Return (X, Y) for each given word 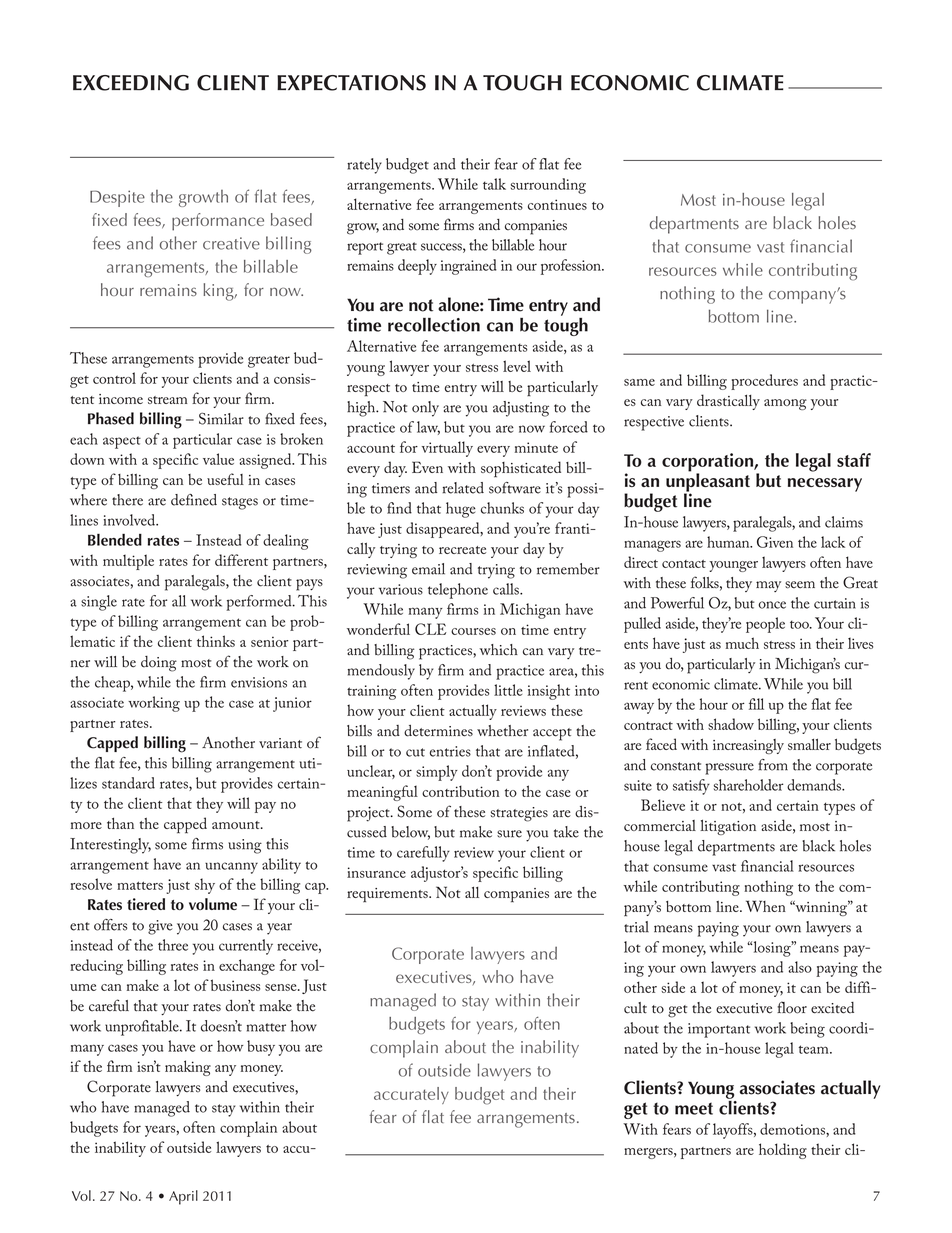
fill (756, 704)
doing (159, 664)
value (218, 459)
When (766, 906)
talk (494, 184)
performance (218, 222)
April (183, 1197)
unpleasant (708, 482)
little (508, 690)
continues (557, 204)
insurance (376, 872)
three (173, 945)
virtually (447, 449)
